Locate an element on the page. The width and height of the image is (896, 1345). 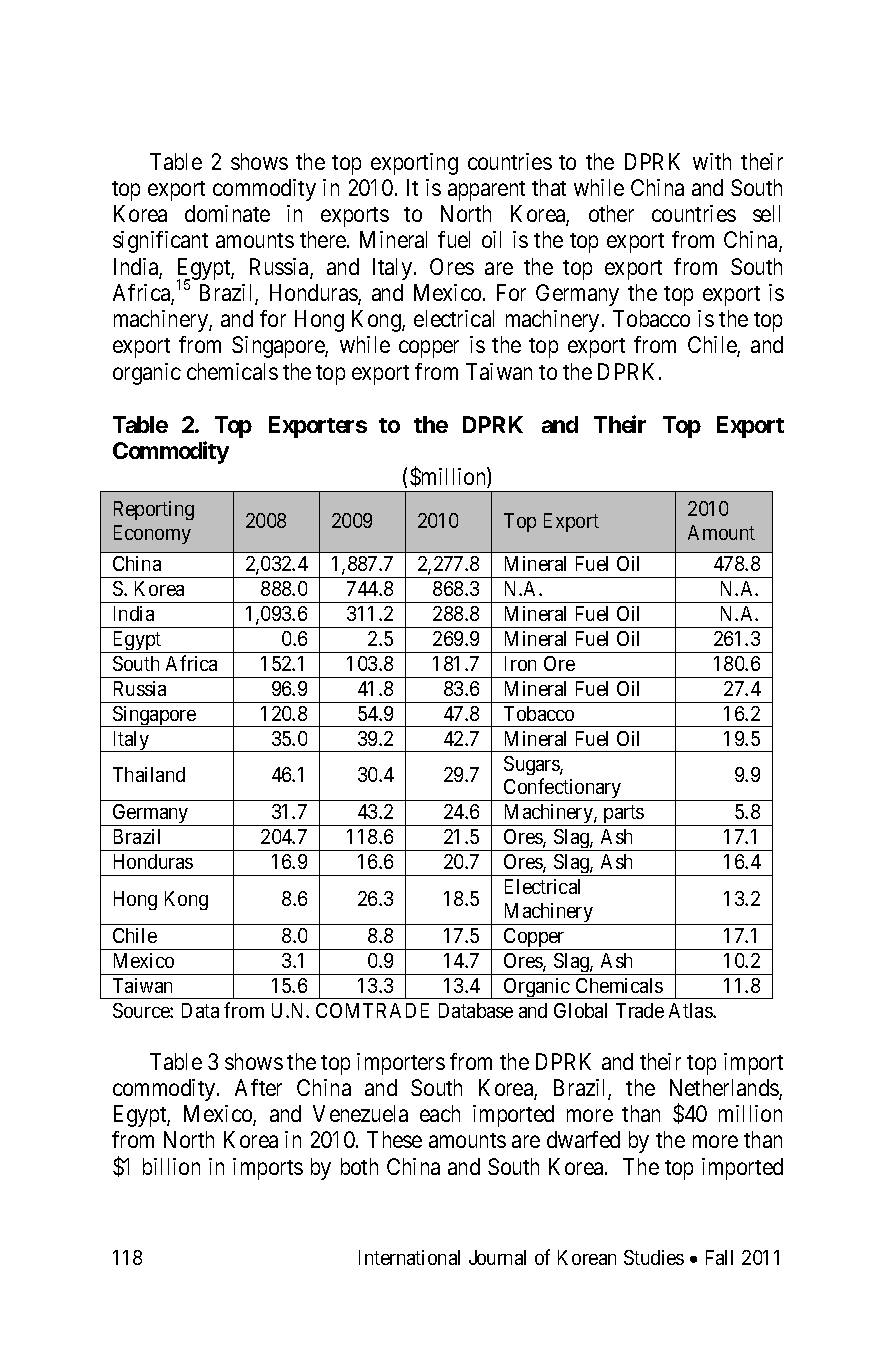
Atlas is located at coordinates (691, 1010).
